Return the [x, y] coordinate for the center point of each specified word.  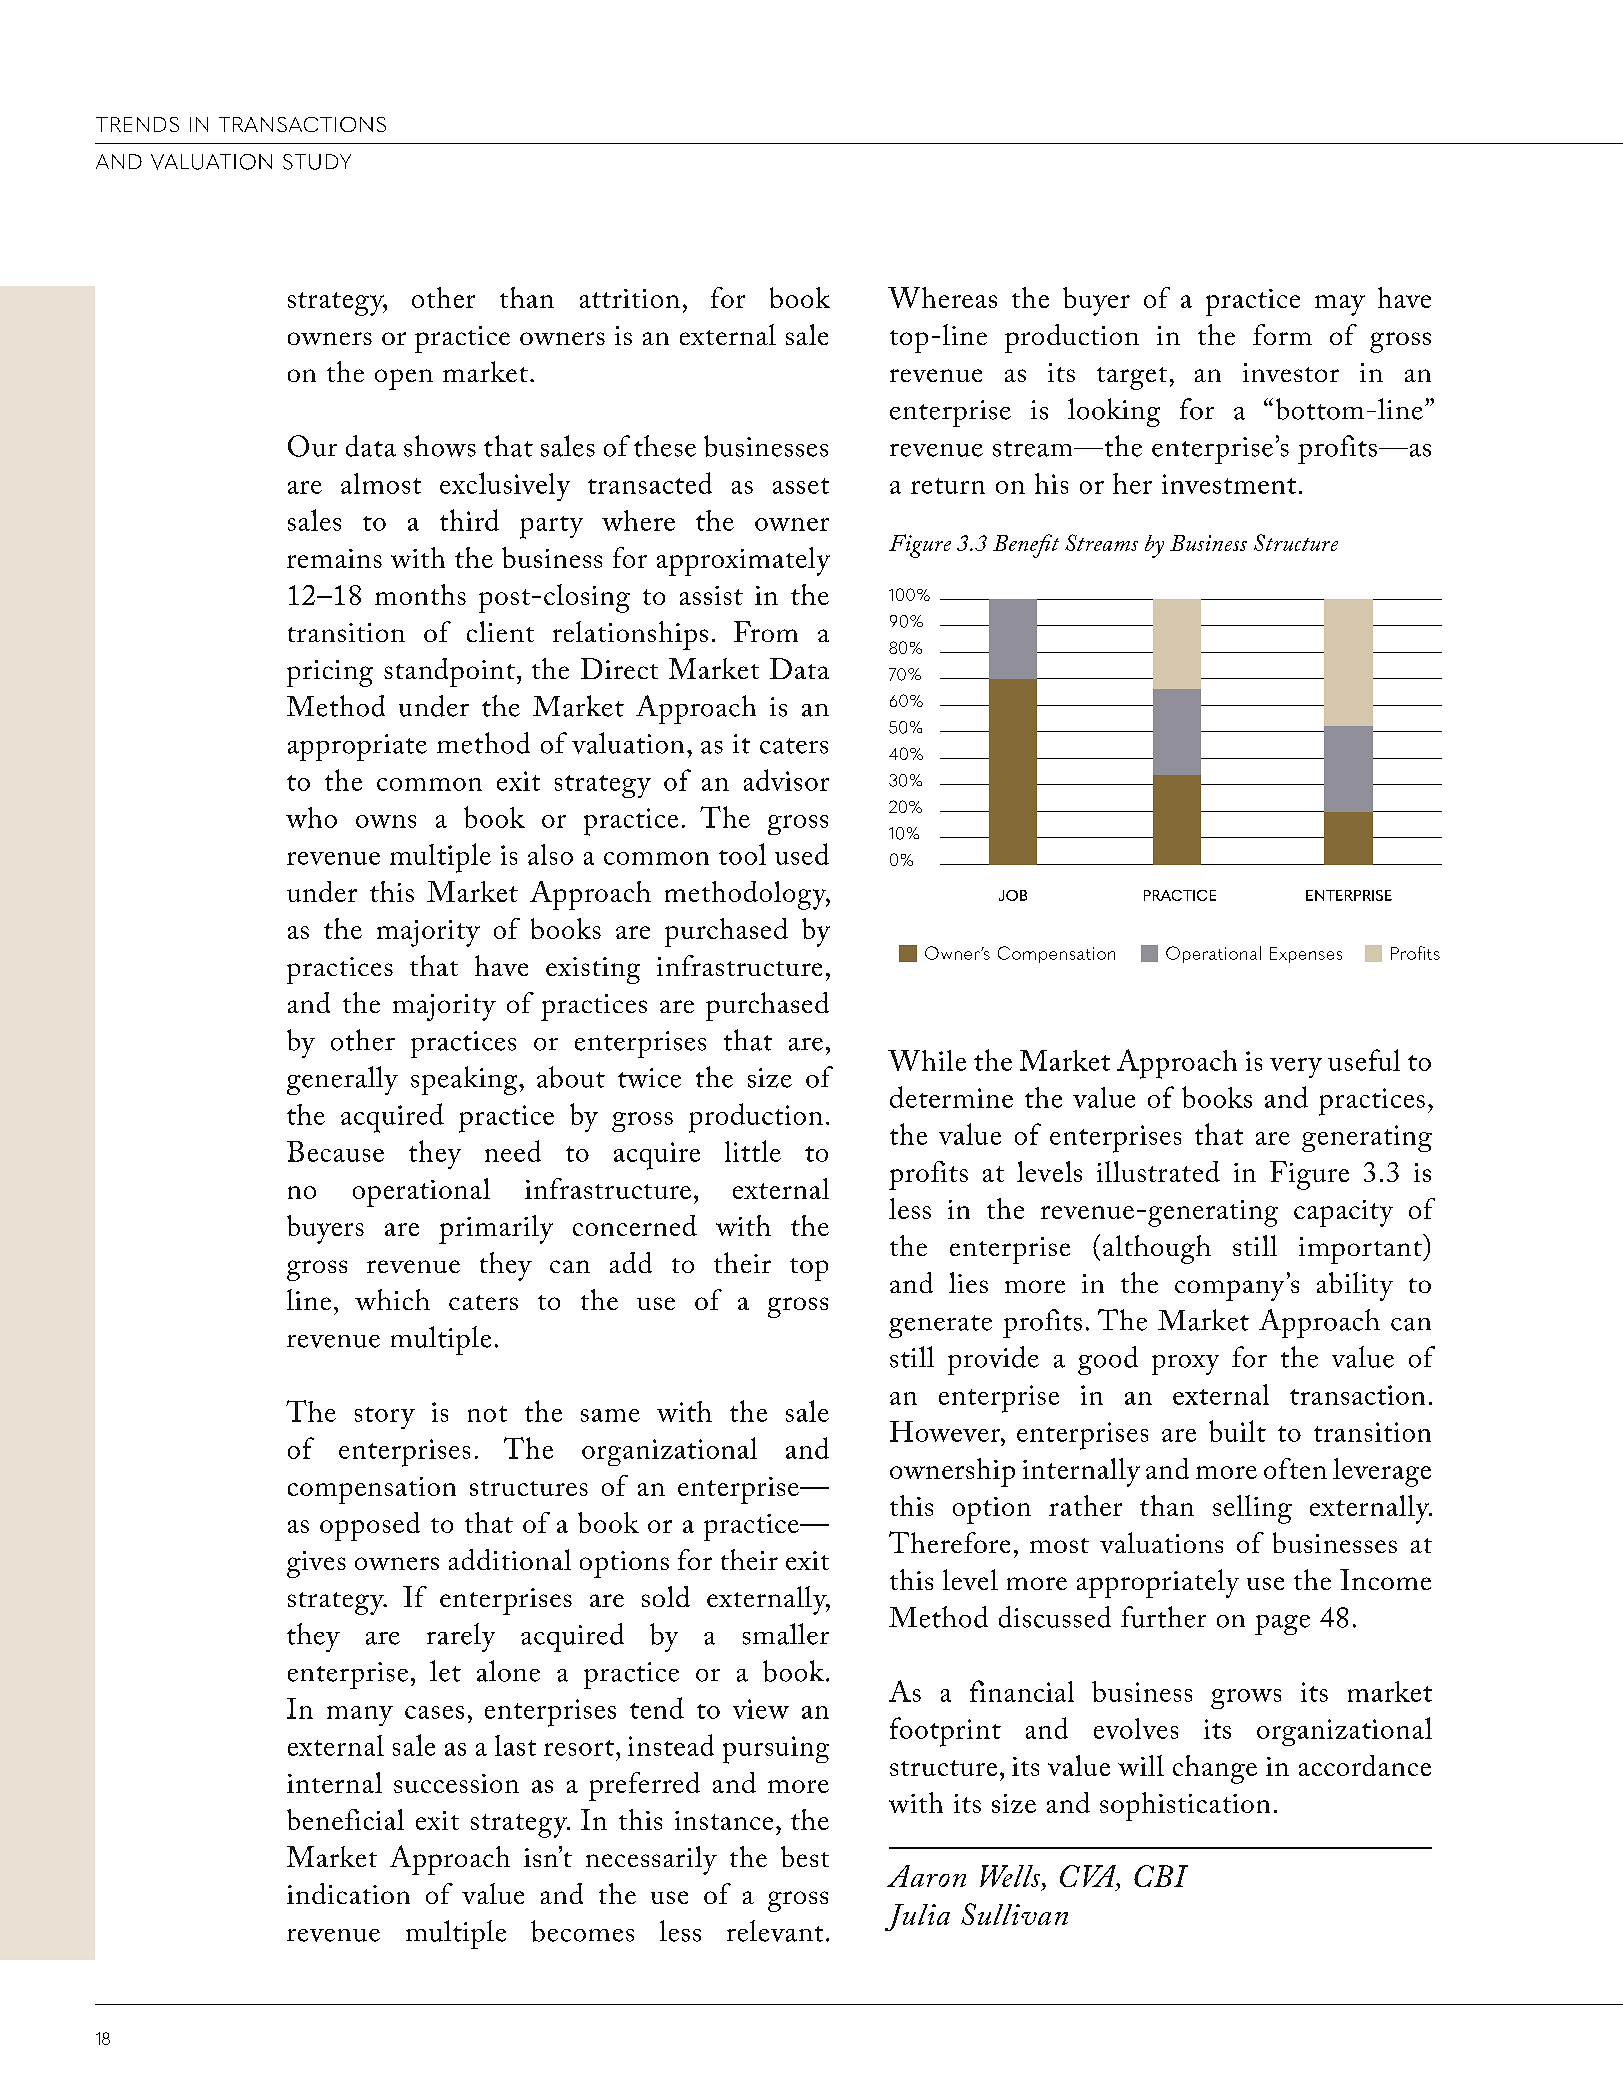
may [1340, 305]
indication [348, 1893]
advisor [786, 780]
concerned [635, 1225]
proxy [1185, 1365]
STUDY [317, 162]
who [311, 817]
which [392, 1299]
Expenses [1306, 955]
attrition [630, 298]
